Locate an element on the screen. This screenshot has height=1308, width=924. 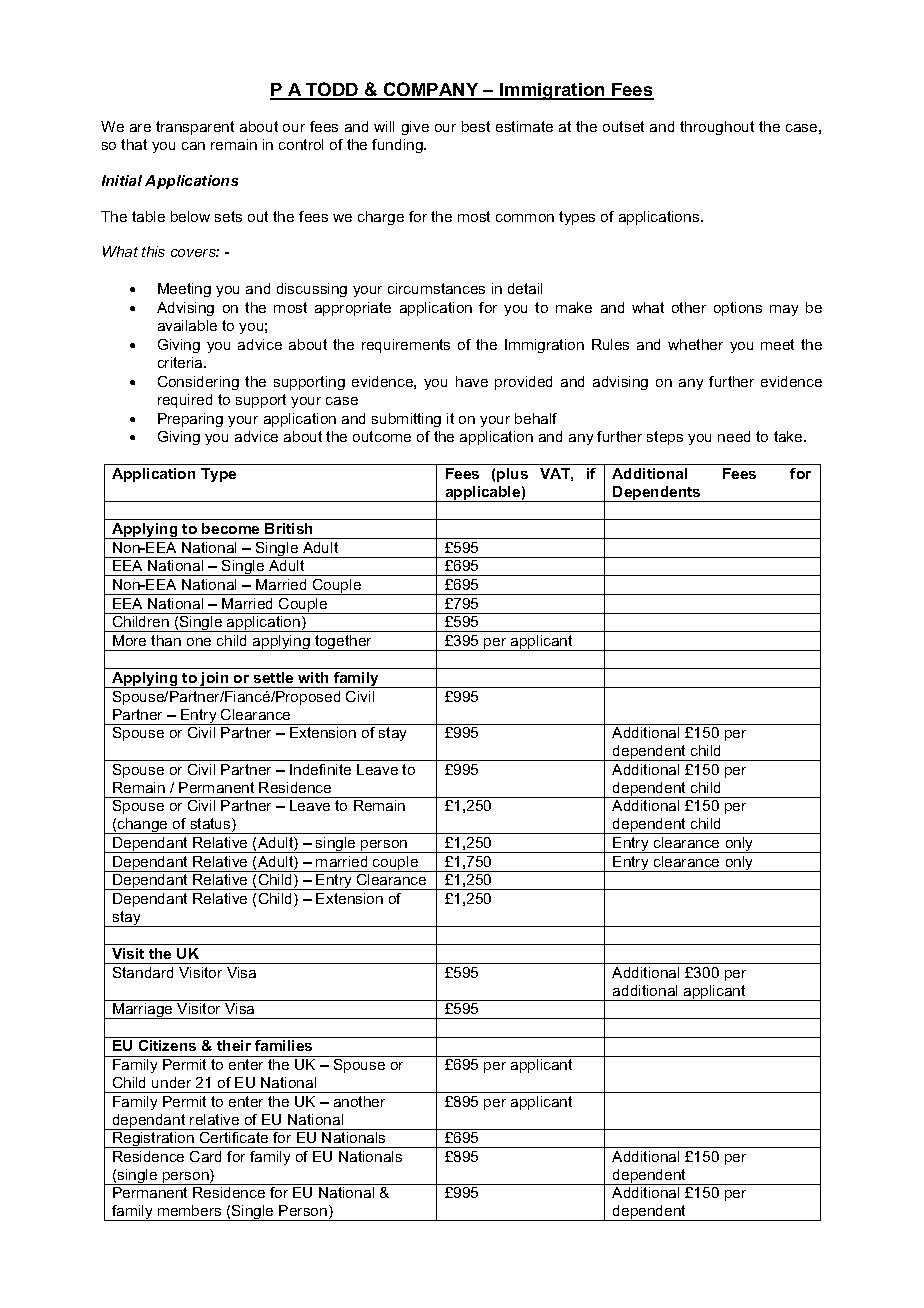
members is located at coordinates (189, 1210).
